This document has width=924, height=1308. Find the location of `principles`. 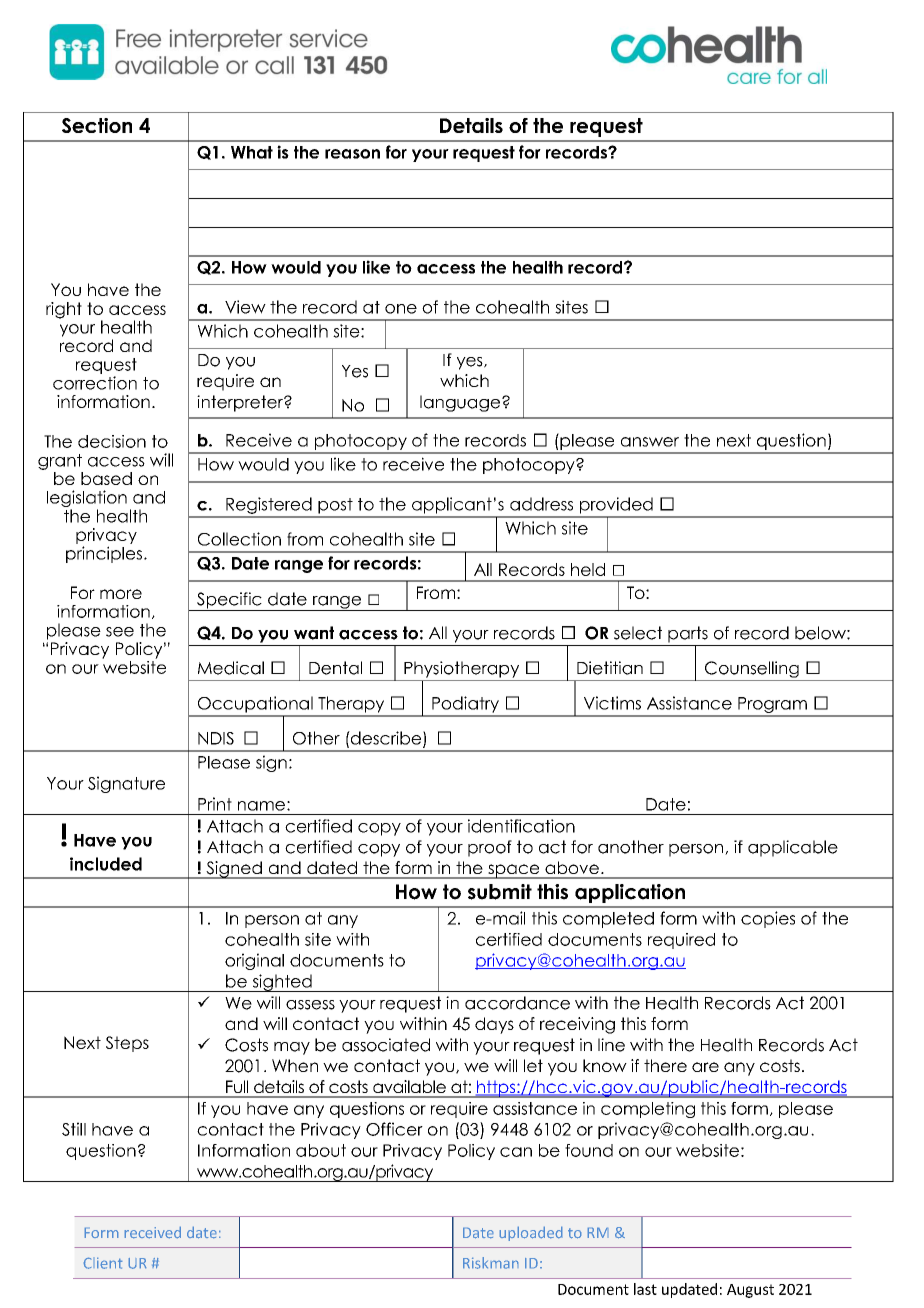

principles is located at coordinates (104, 554).
